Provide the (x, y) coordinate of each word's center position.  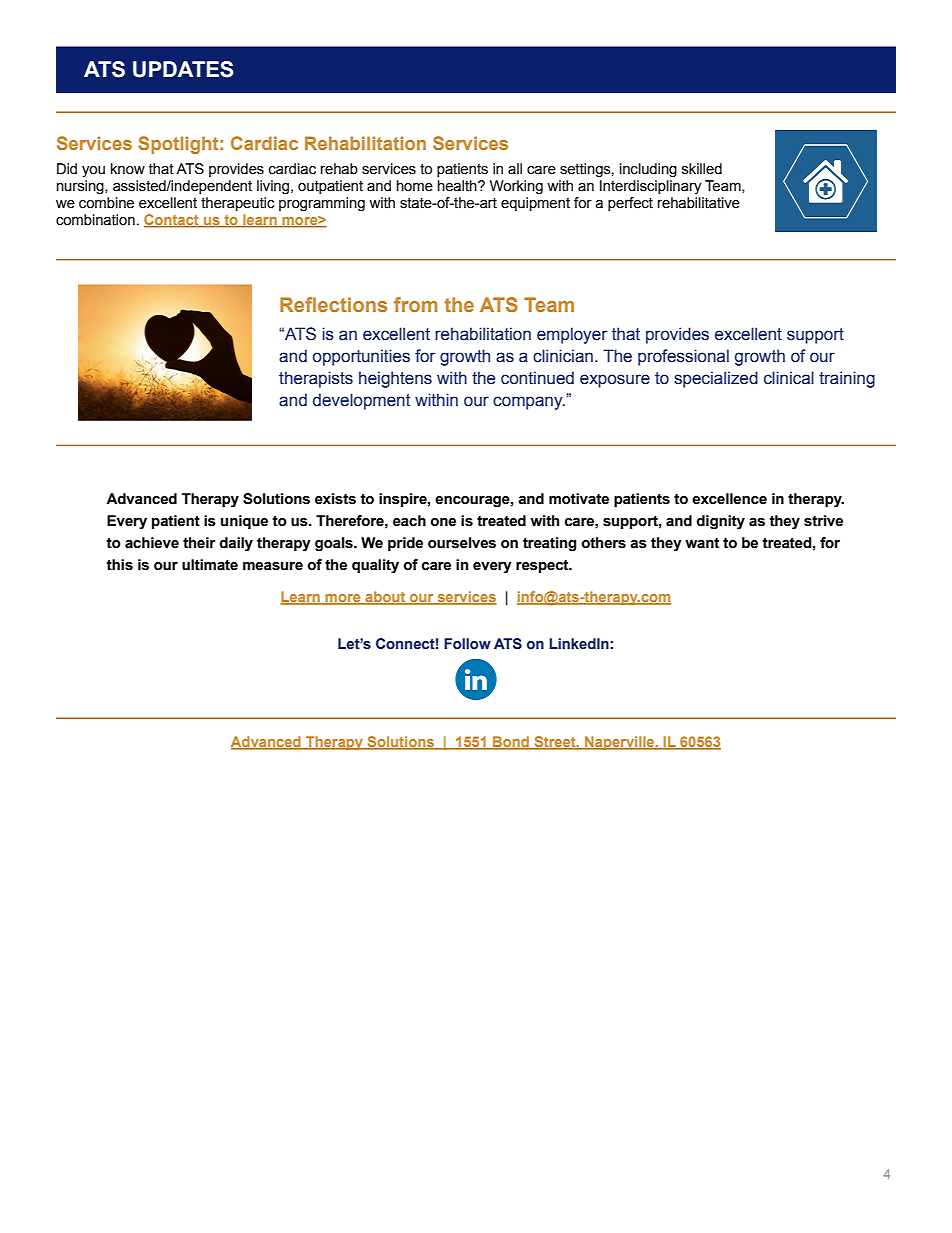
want (702, 543)
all (515, 169)
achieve (152, 543)
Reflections (333, 304)
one (443, 522)
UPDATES (183, 69)
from (416, 304)
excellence (729, 499)
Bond (511, 743)
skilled (702, 169)
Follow (467, 643)
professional (683, 357)
